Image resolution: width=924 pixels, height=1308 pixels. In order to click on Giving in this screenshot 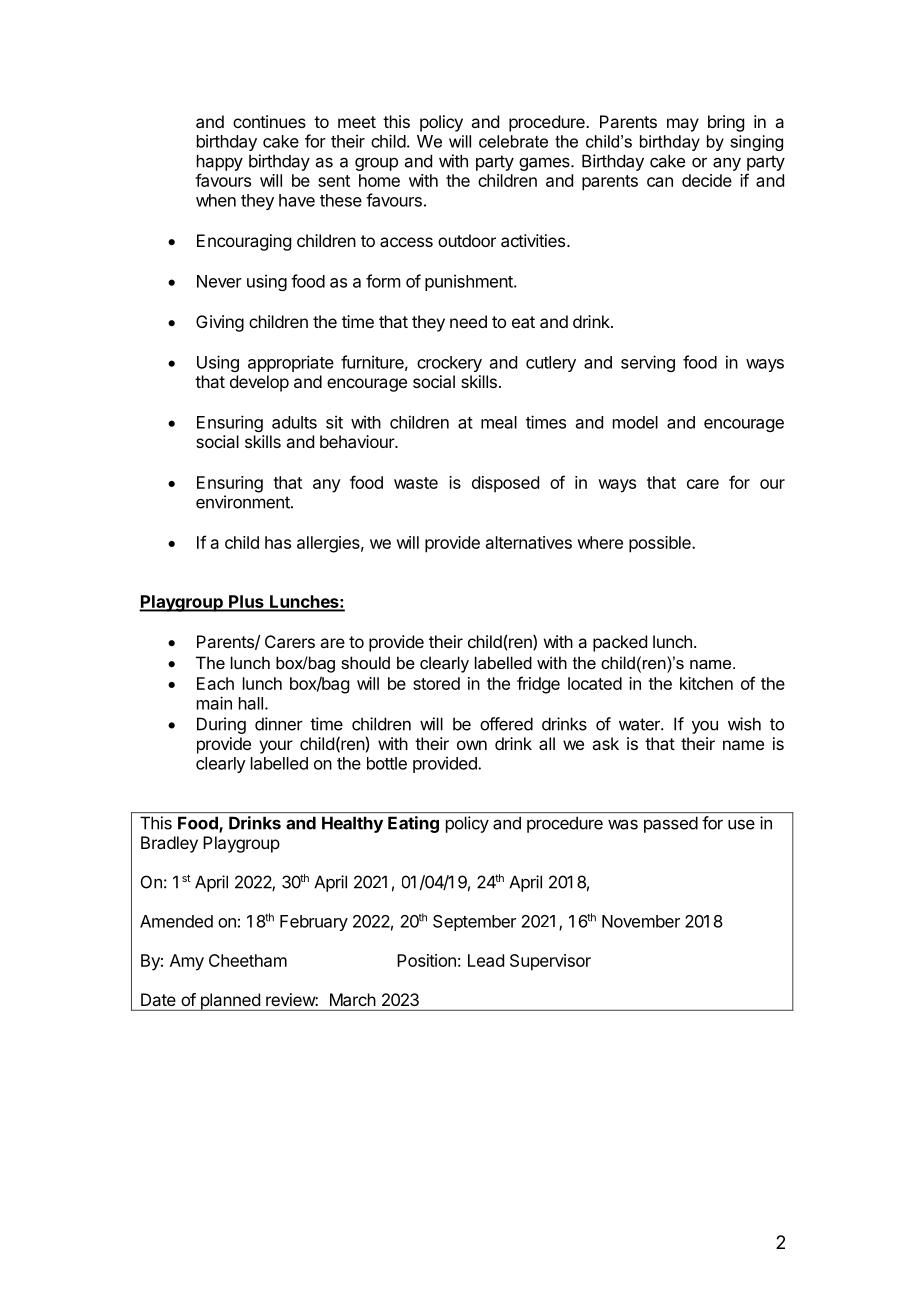, I will do `click(220, 323)`.
